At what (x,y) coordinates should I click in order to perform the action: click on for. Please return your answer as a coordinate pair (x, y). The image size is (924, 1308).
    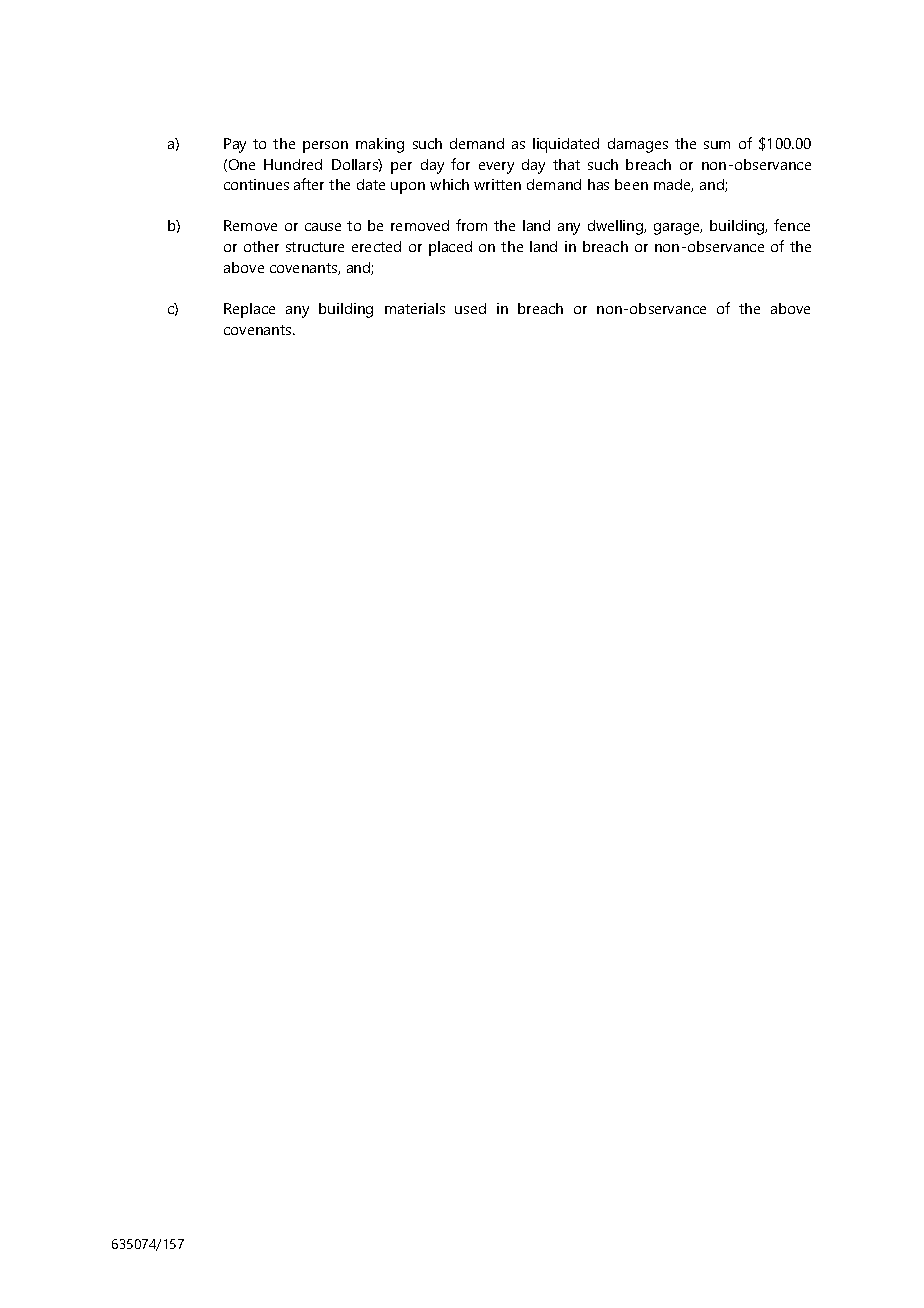
    Looking at the image, I should click on (460, 164).
